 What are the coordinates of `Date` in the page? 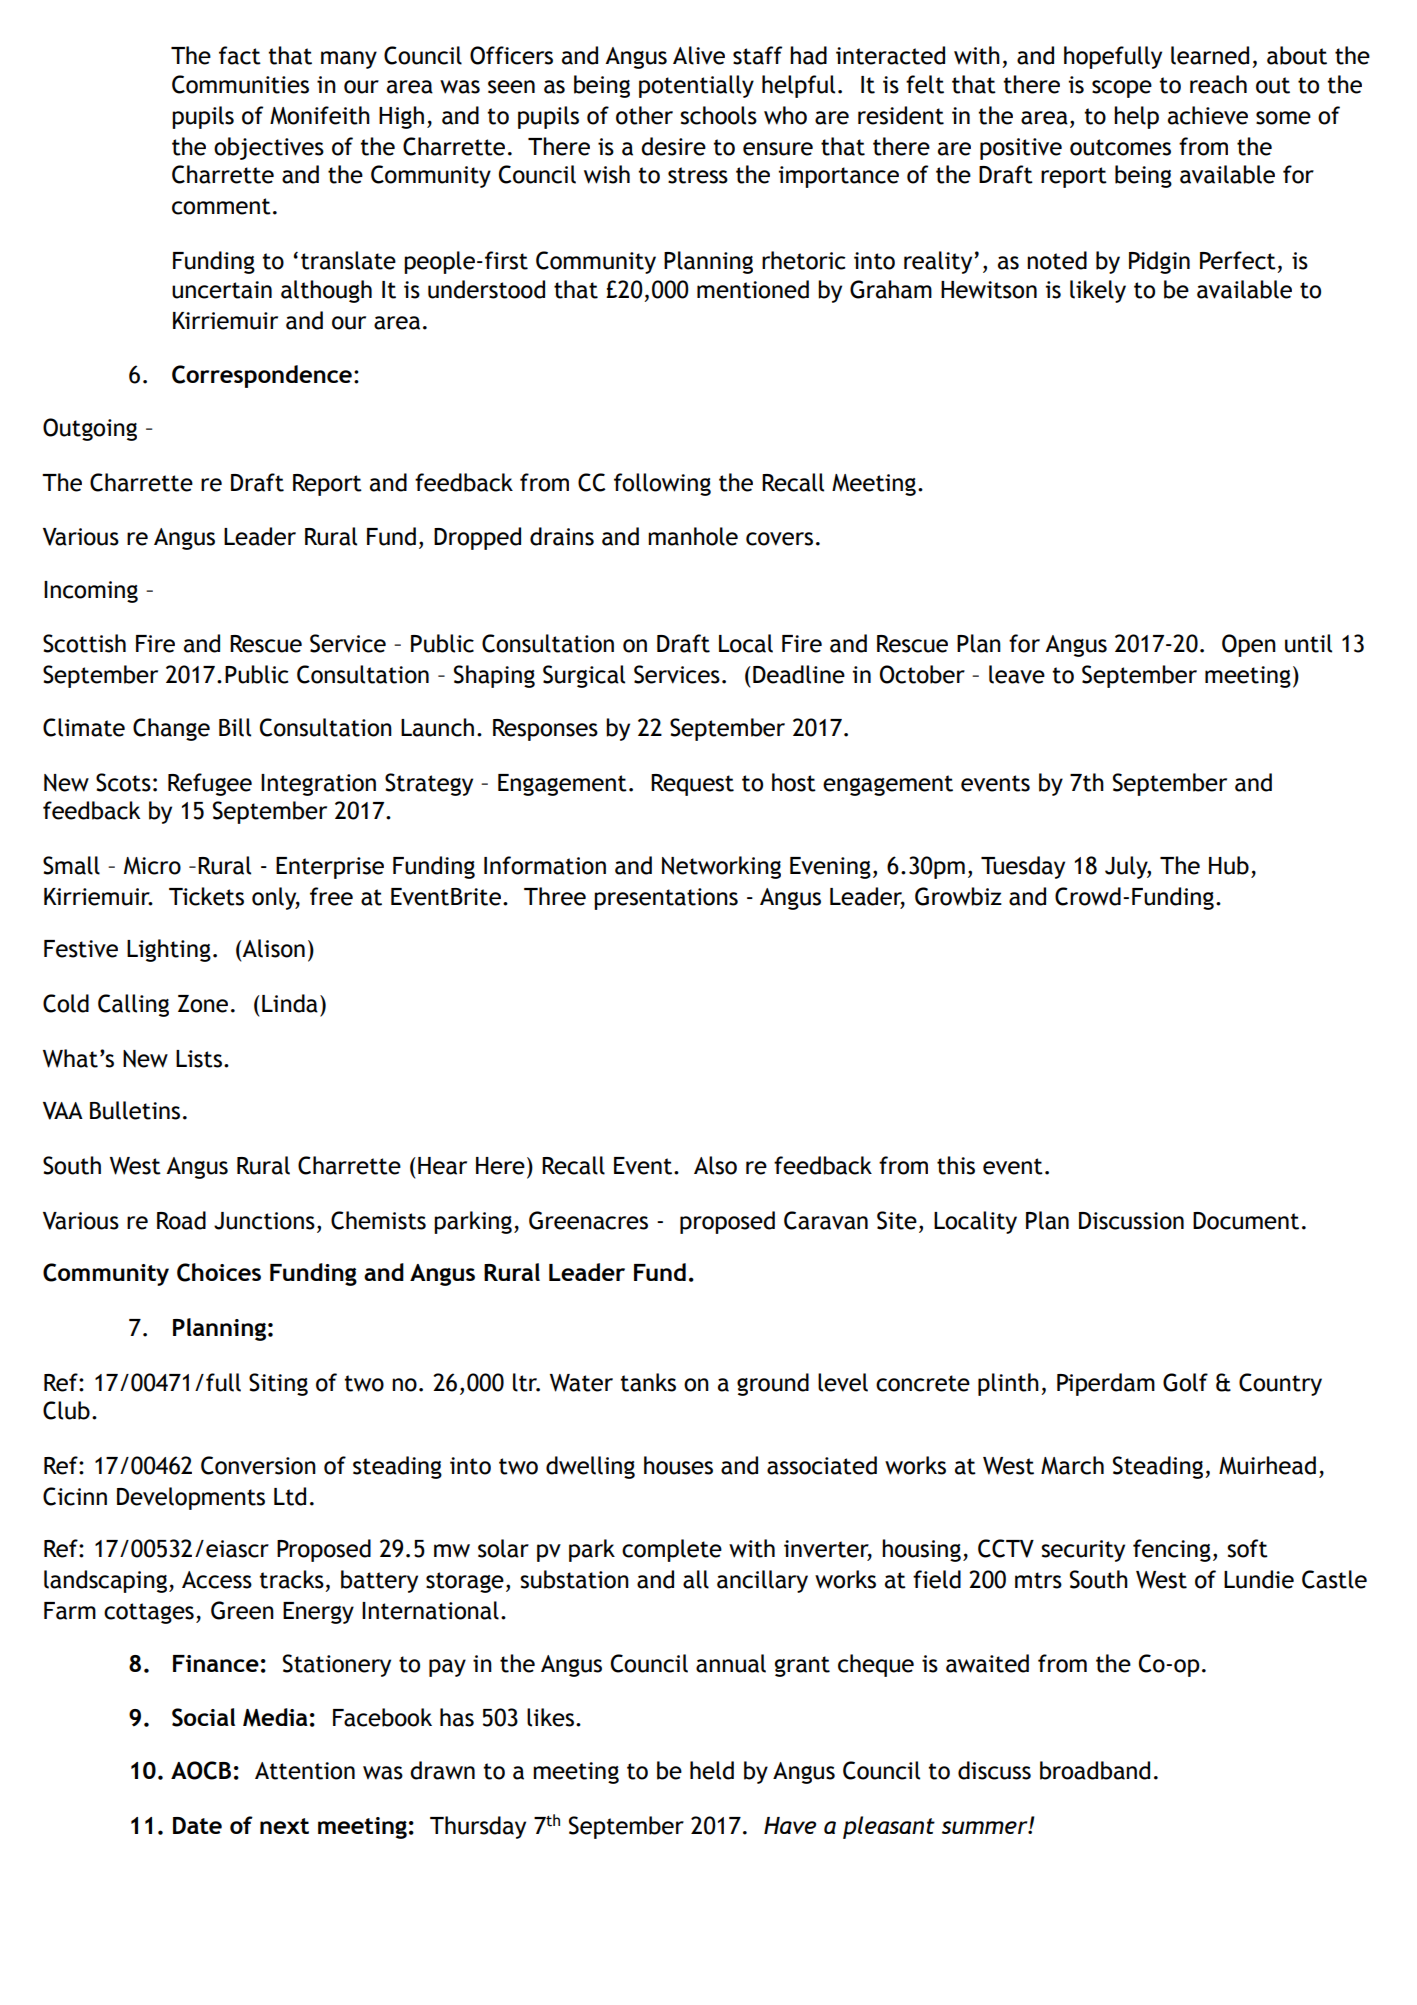 It's located at (197, 1825).
